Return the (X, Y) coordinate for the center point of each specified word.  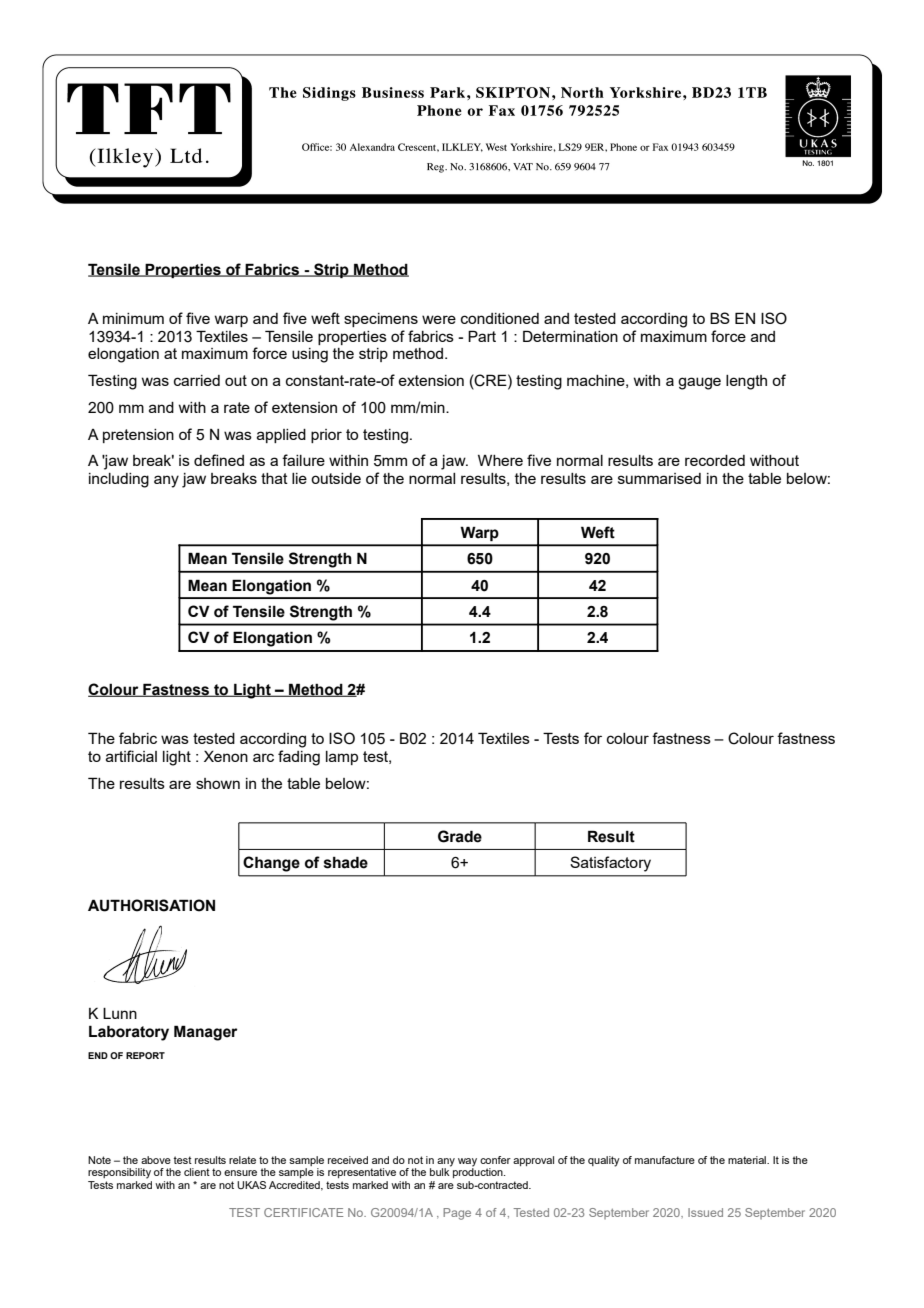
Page (457, 1214)
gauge (699, 383)
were (439, 319)
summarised (659, 478)
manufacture (665, 1160)
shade (346, 862)
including (119, 480)
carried (197, 380)
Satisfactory (610, 864)
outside (336, 478)
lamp (342, 758)
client (197, 1172)
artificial (131, 756)
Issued (705, 1212)
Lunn (120, 1013)
